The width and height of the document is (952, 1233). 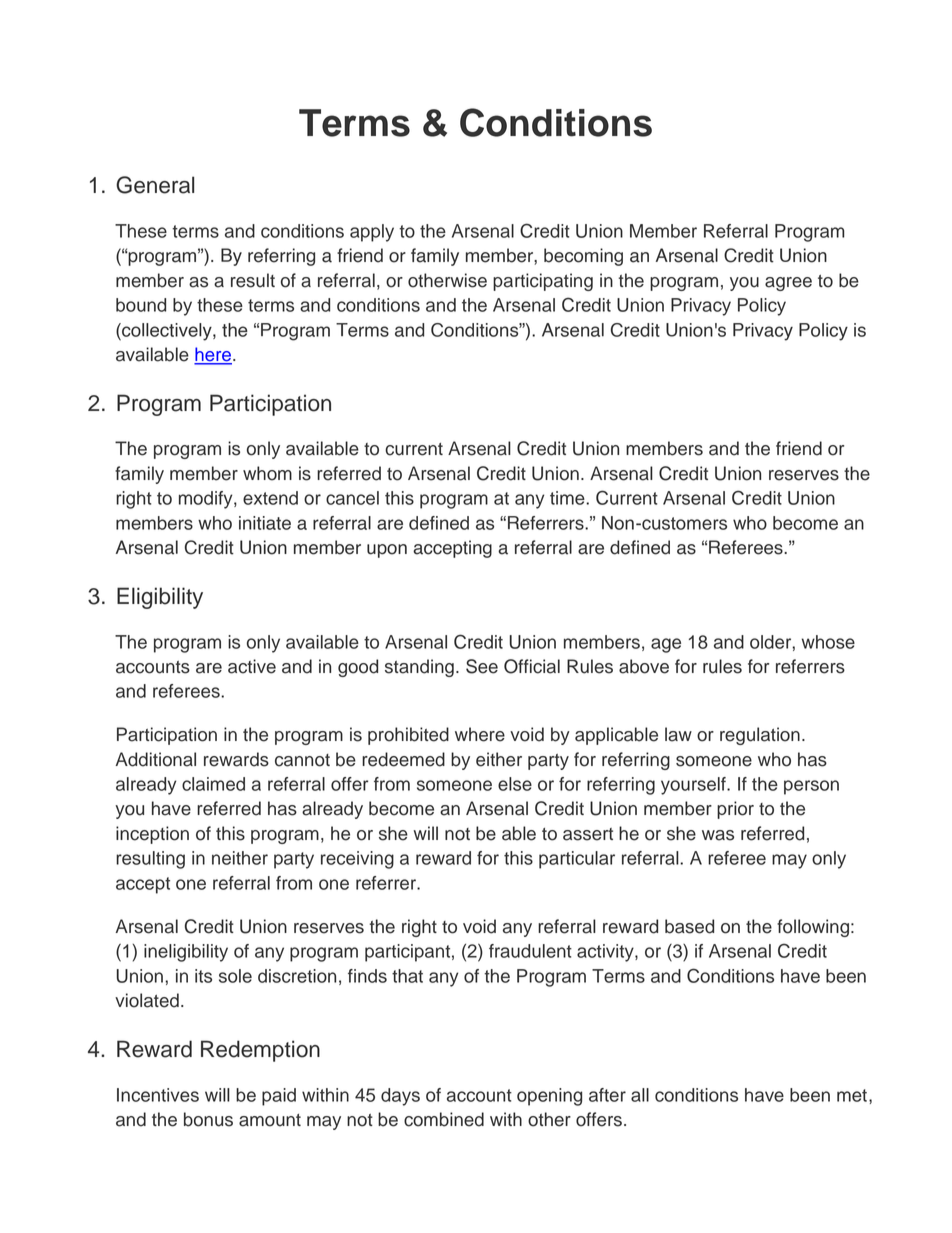 What do you see at coordinates (152, 835) in the document?
I see `inception` at bounding box center [152, 835].
